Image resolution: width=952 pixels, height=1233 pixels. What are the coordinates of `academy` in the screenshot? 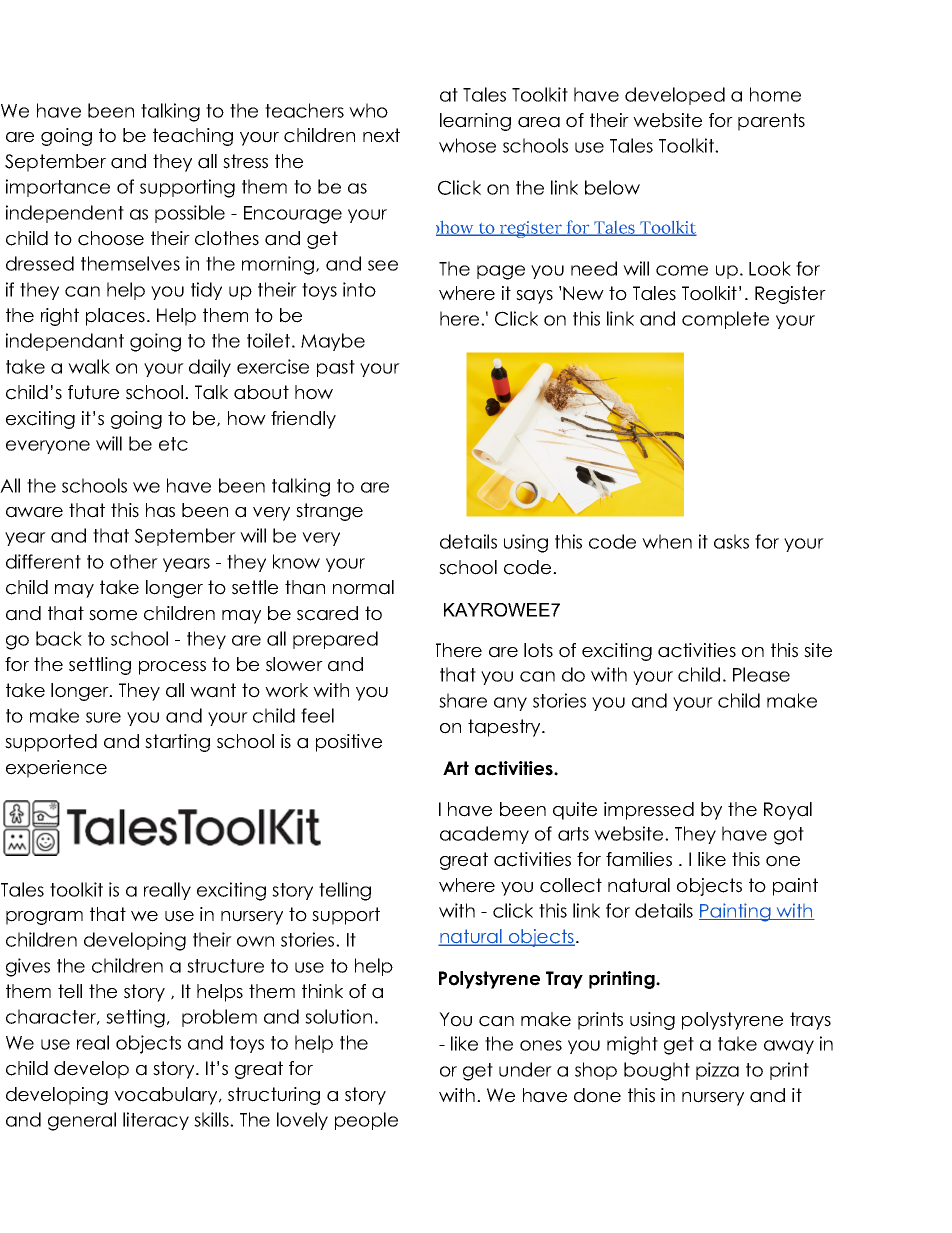 It's located at (484, 835).
